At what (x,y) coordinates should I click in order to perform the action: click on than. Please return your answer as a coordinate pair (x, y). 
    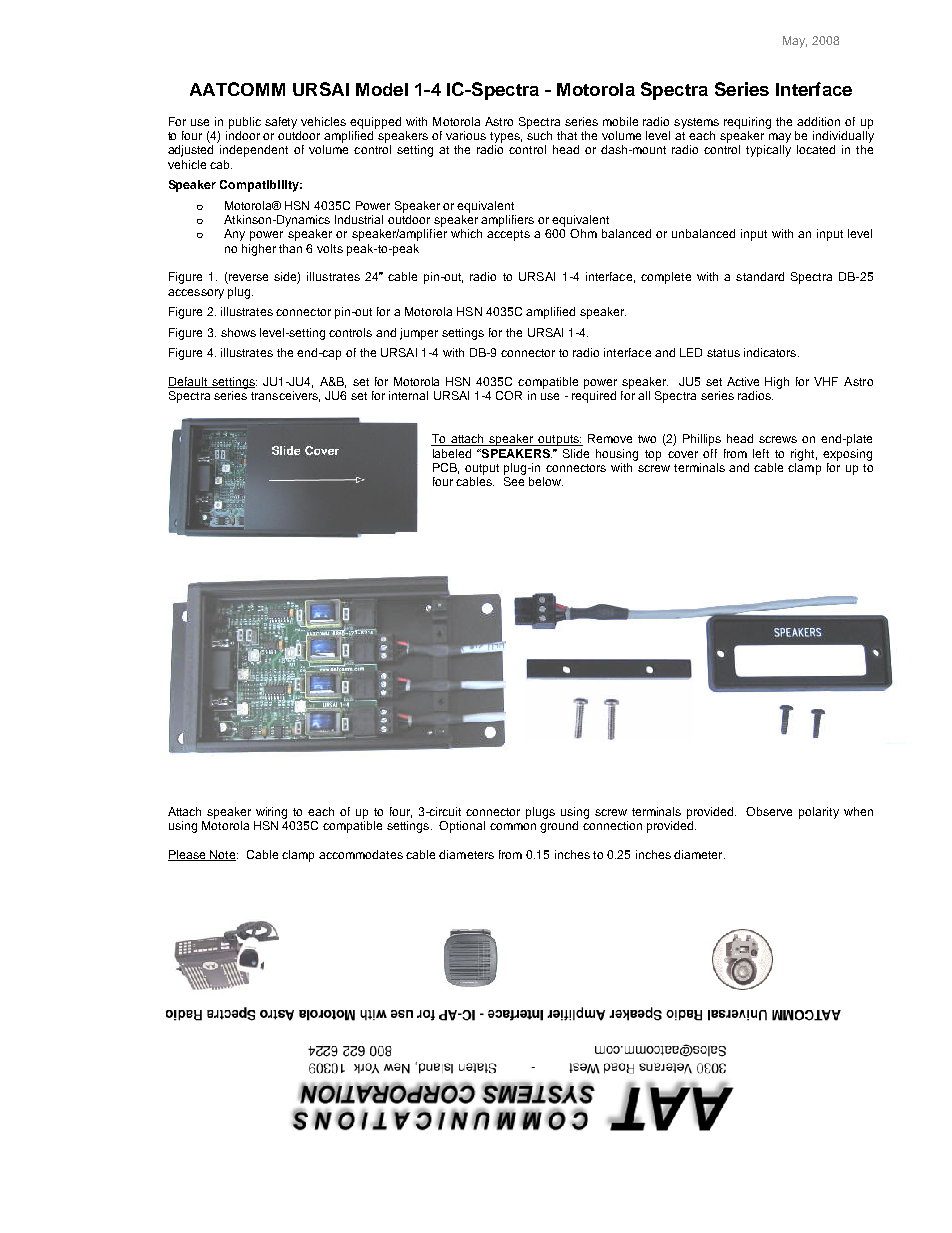
    Looking at the image, I should click on (290, 248).
